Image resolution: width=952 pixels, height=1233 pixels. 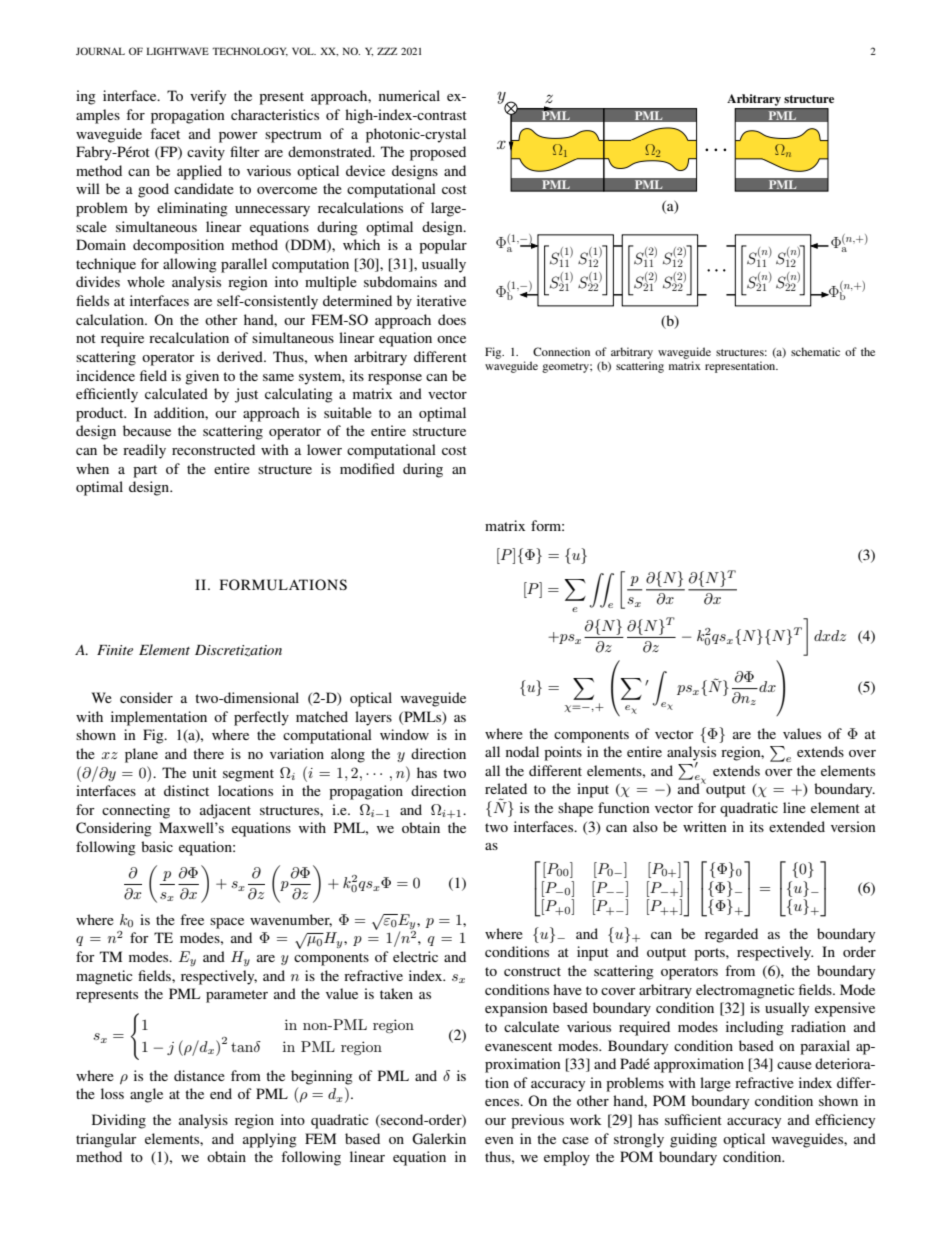 I want to click on regarded, so click(x=731, y=935).
